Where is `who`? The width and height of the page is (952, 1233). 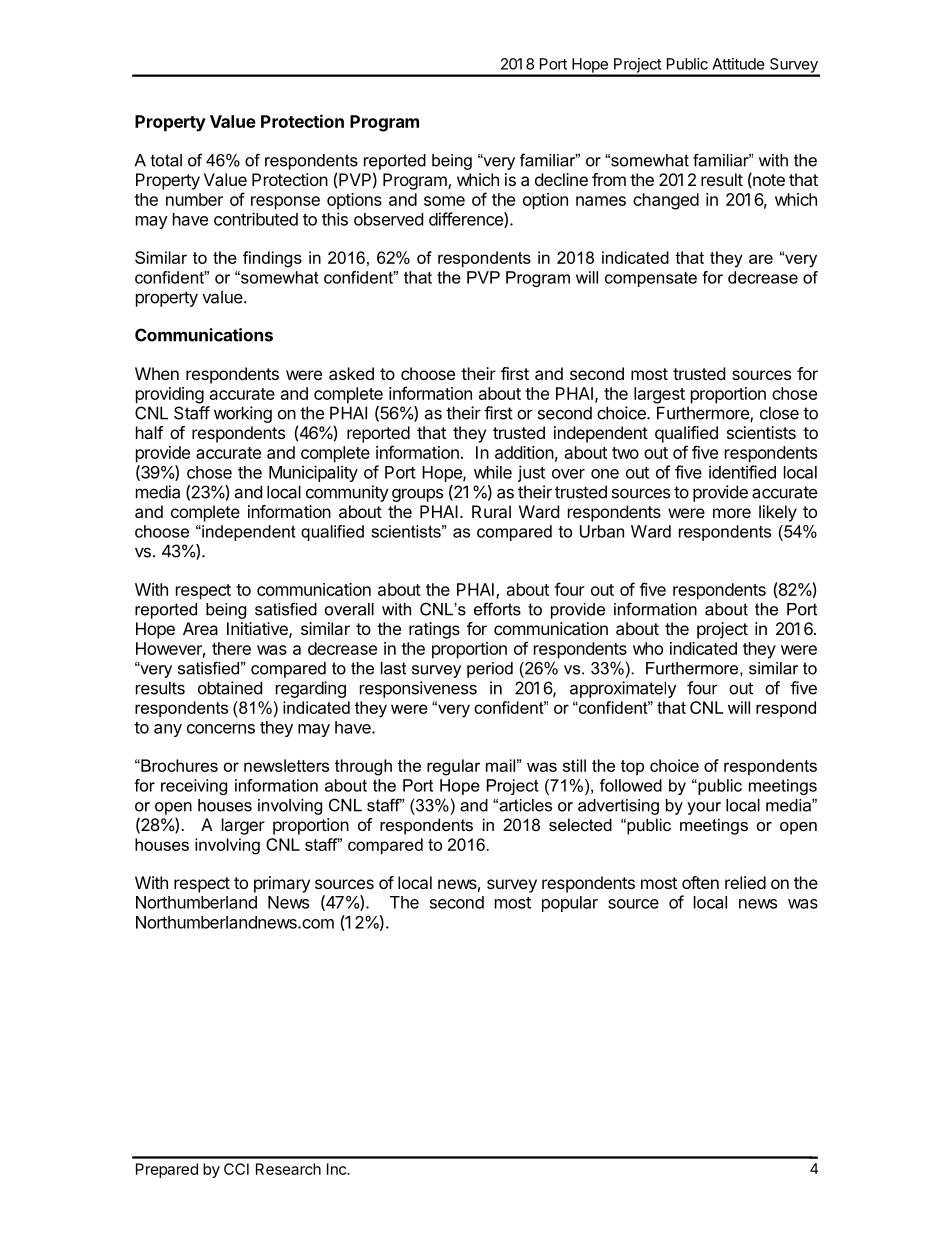
who is located at coordinates (648, 648).
